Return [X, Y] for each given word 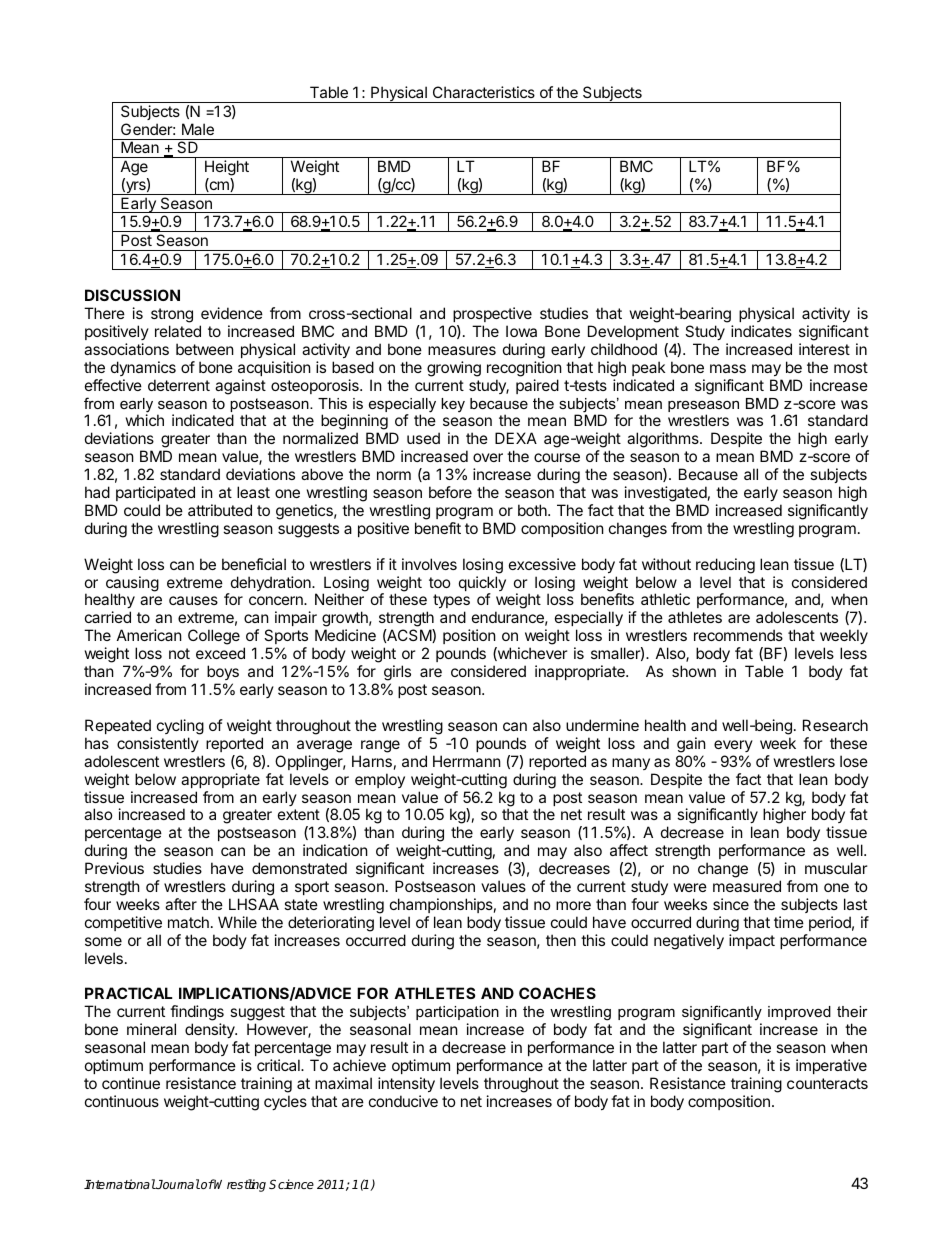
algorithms [664, 440]
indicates [761, 331]
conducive [403, 1101]
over [488, 457]
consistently [158, 744]
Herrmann [467, 761]
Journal [177, 1184]
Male [198, 129]
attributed [220, 510]
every [733, 746]
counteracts [827, 1083]
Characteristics [484, 92]
